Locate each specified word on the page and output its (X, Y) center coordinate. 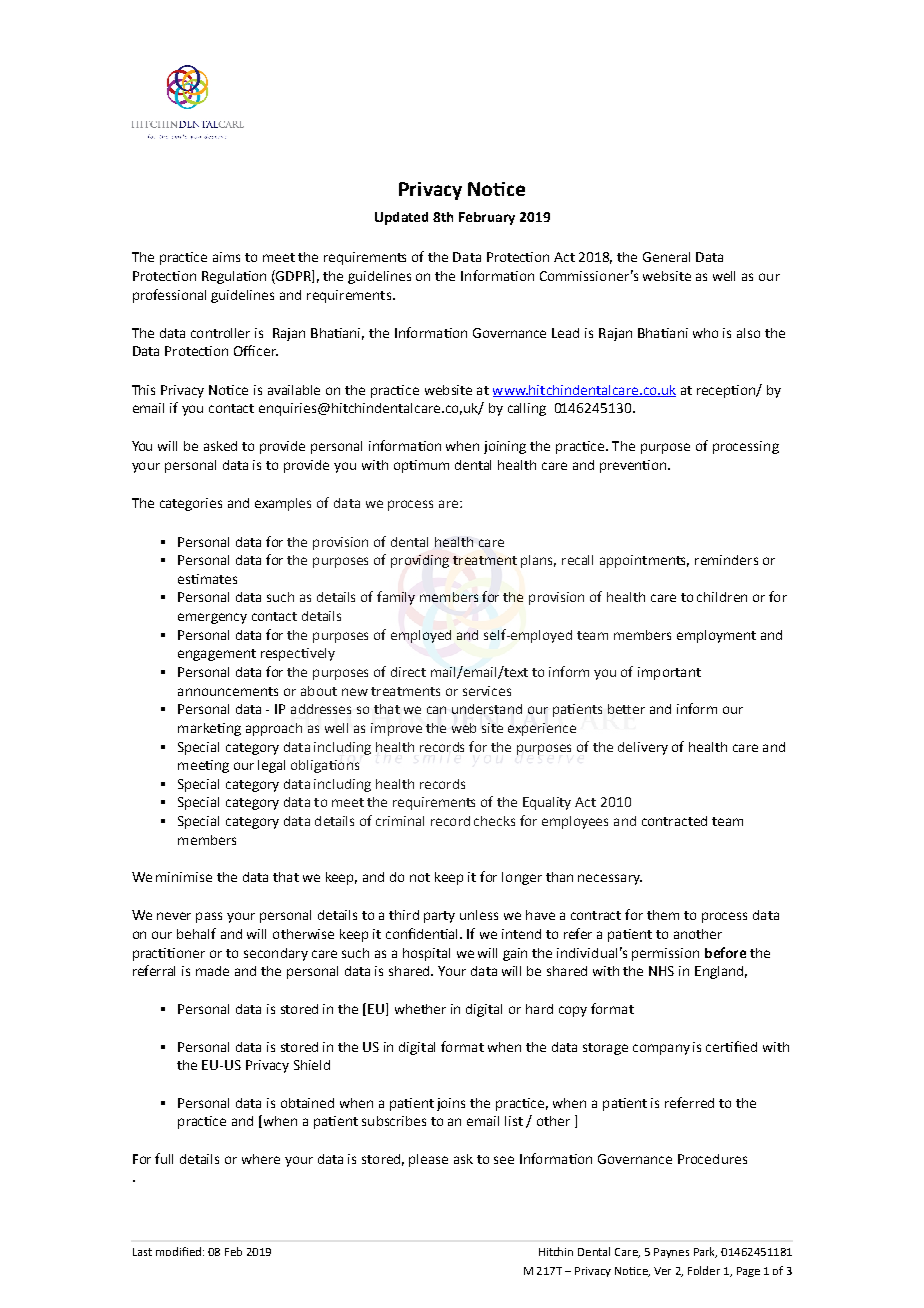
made (212, 971)
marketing (209, 729)
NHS (661, 971)
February (487, 218)
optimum (421, 466)
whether (420, 1009)
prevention (634, 466)
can (436, 710)
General (666, 257)
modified (178, 1251)
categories (191, 504)
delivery (643, 748)
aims (226, 257)
